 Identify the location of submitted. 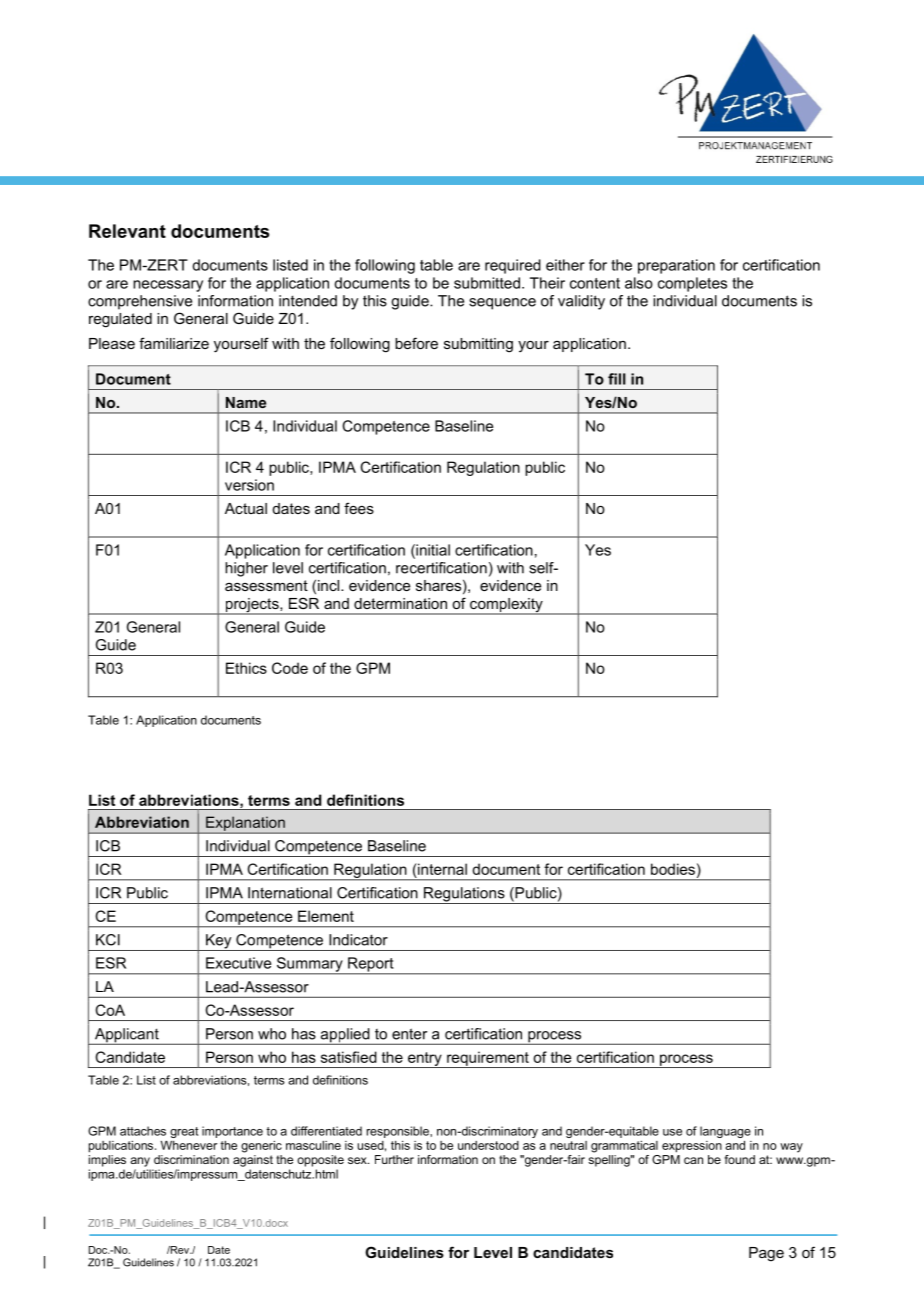
(487, 283).
